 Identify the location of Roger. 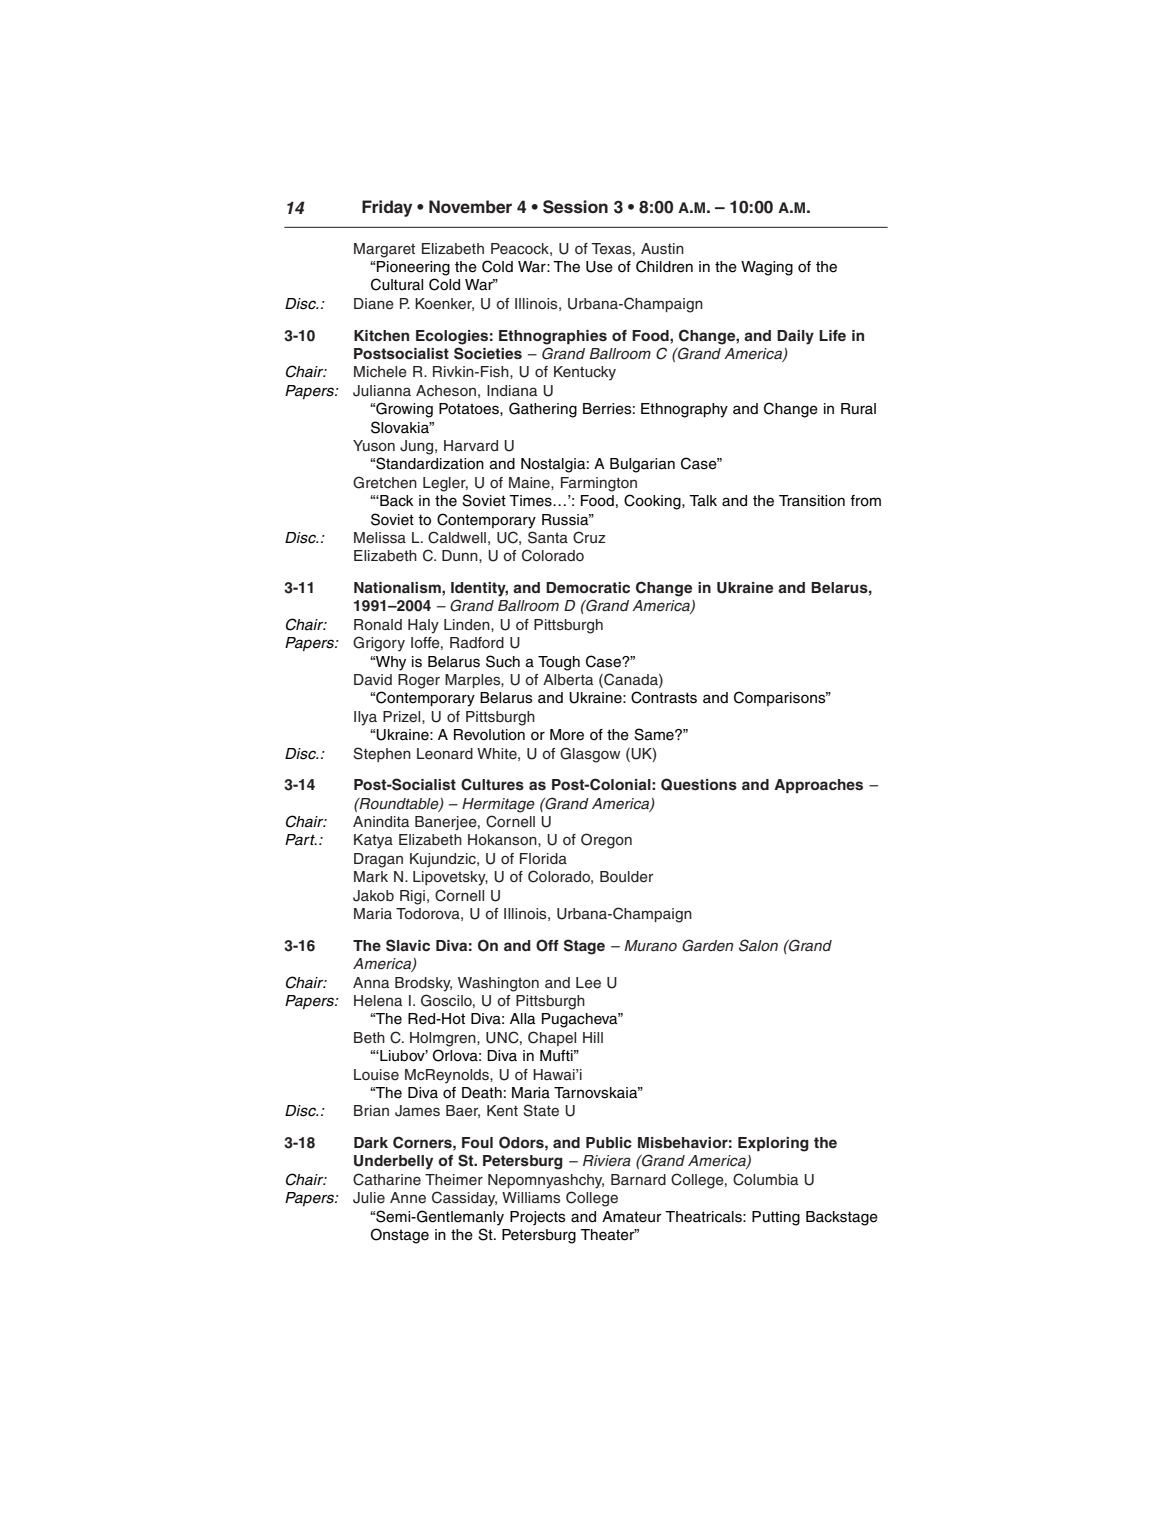
(419, 681).
